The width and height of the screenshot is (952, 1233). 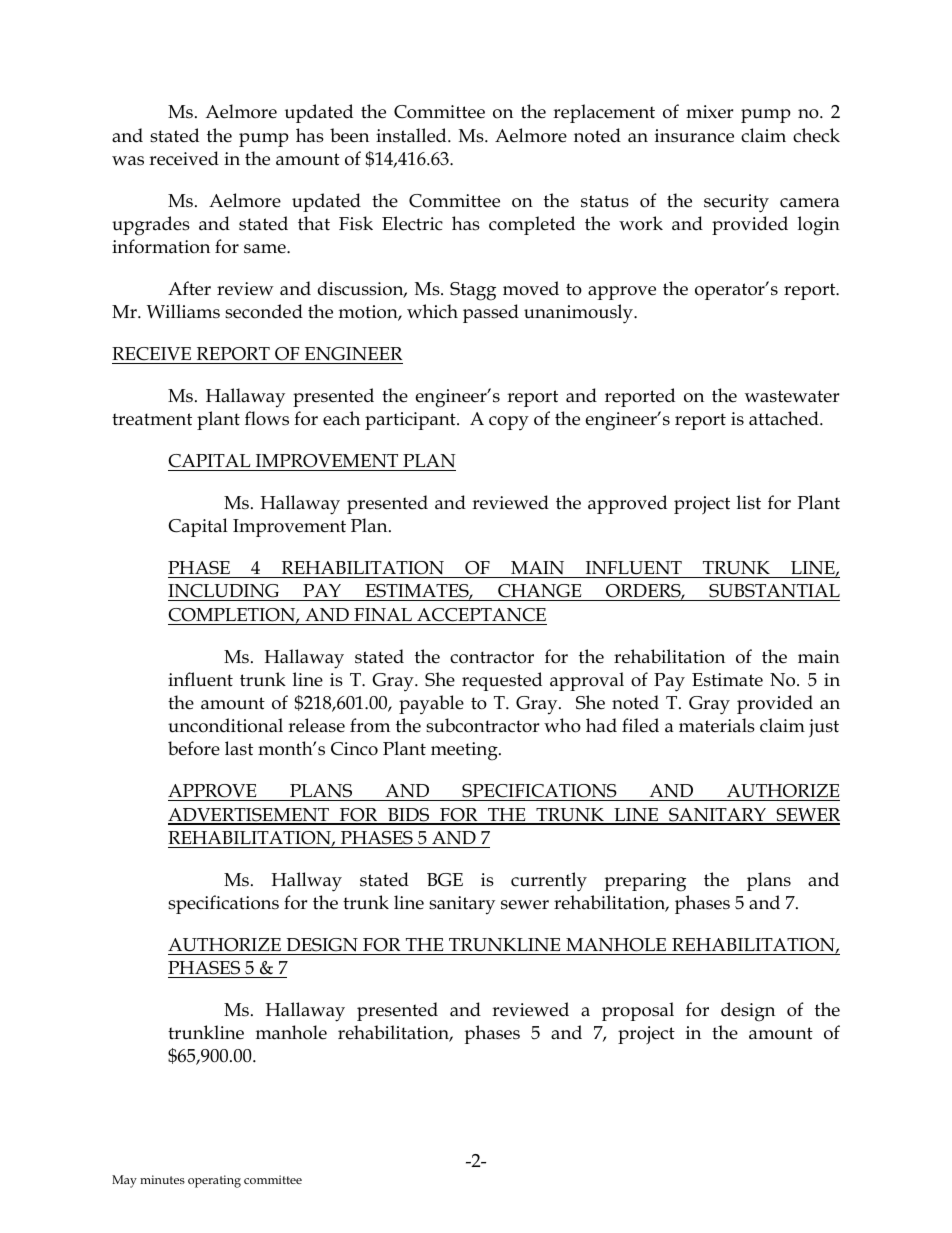 What do you see at coordinates (409, 816) in the screenshot?
I see `BIDS` at bounding box center [409, 816].
